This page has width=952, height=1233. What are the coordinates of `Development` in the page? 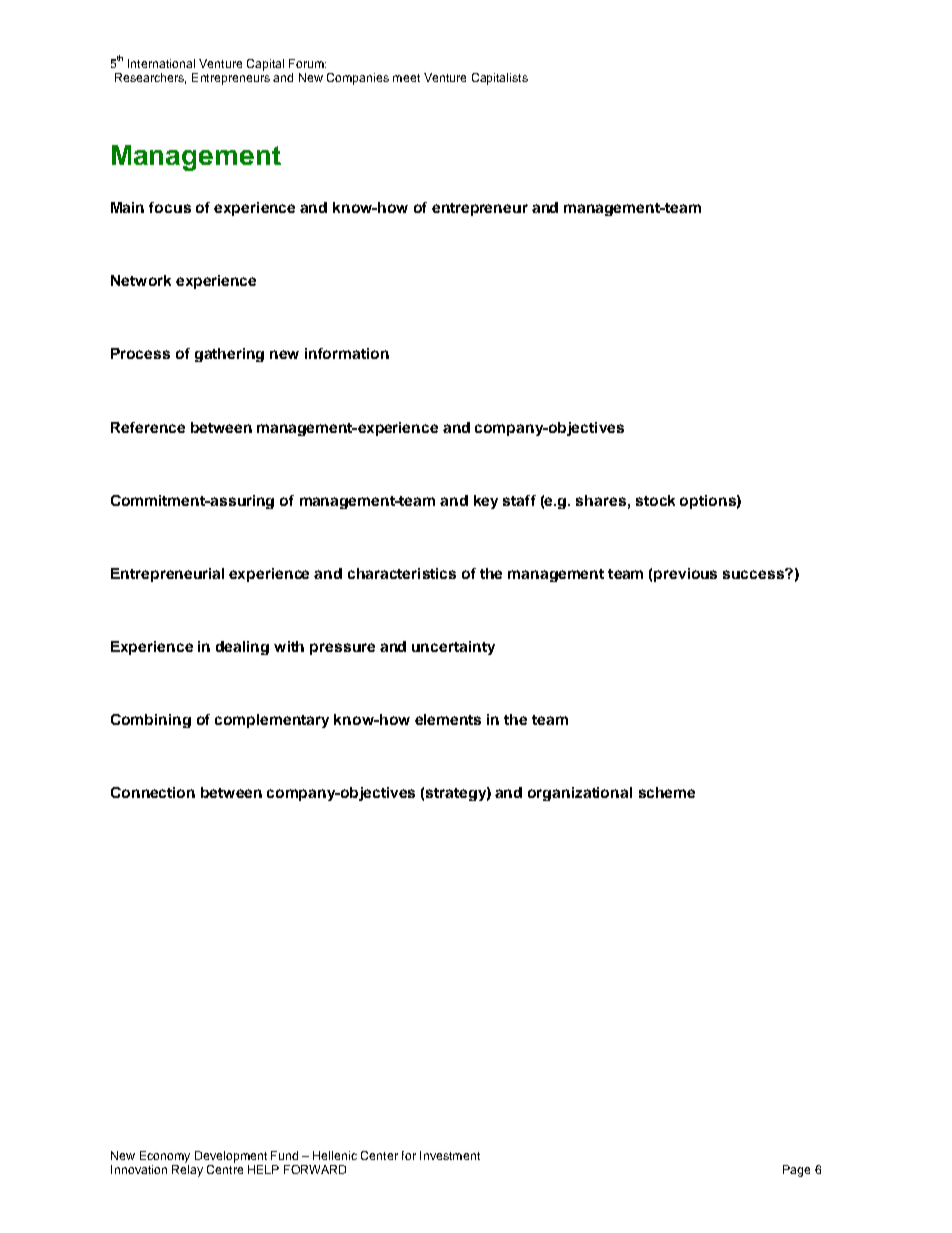 It's located at (231, 1157).
